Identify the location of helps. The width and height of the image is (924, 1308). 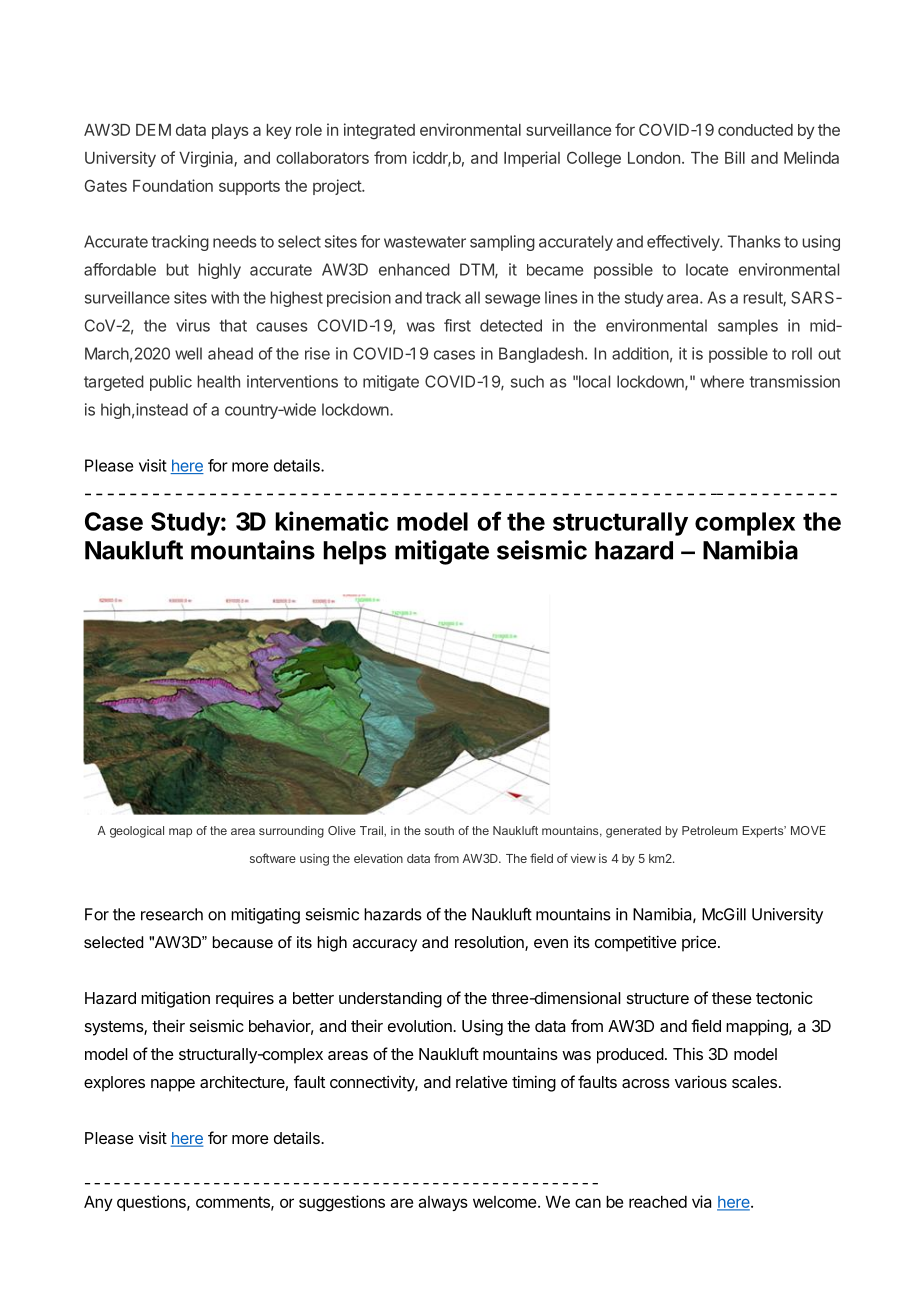
(354, 553).
